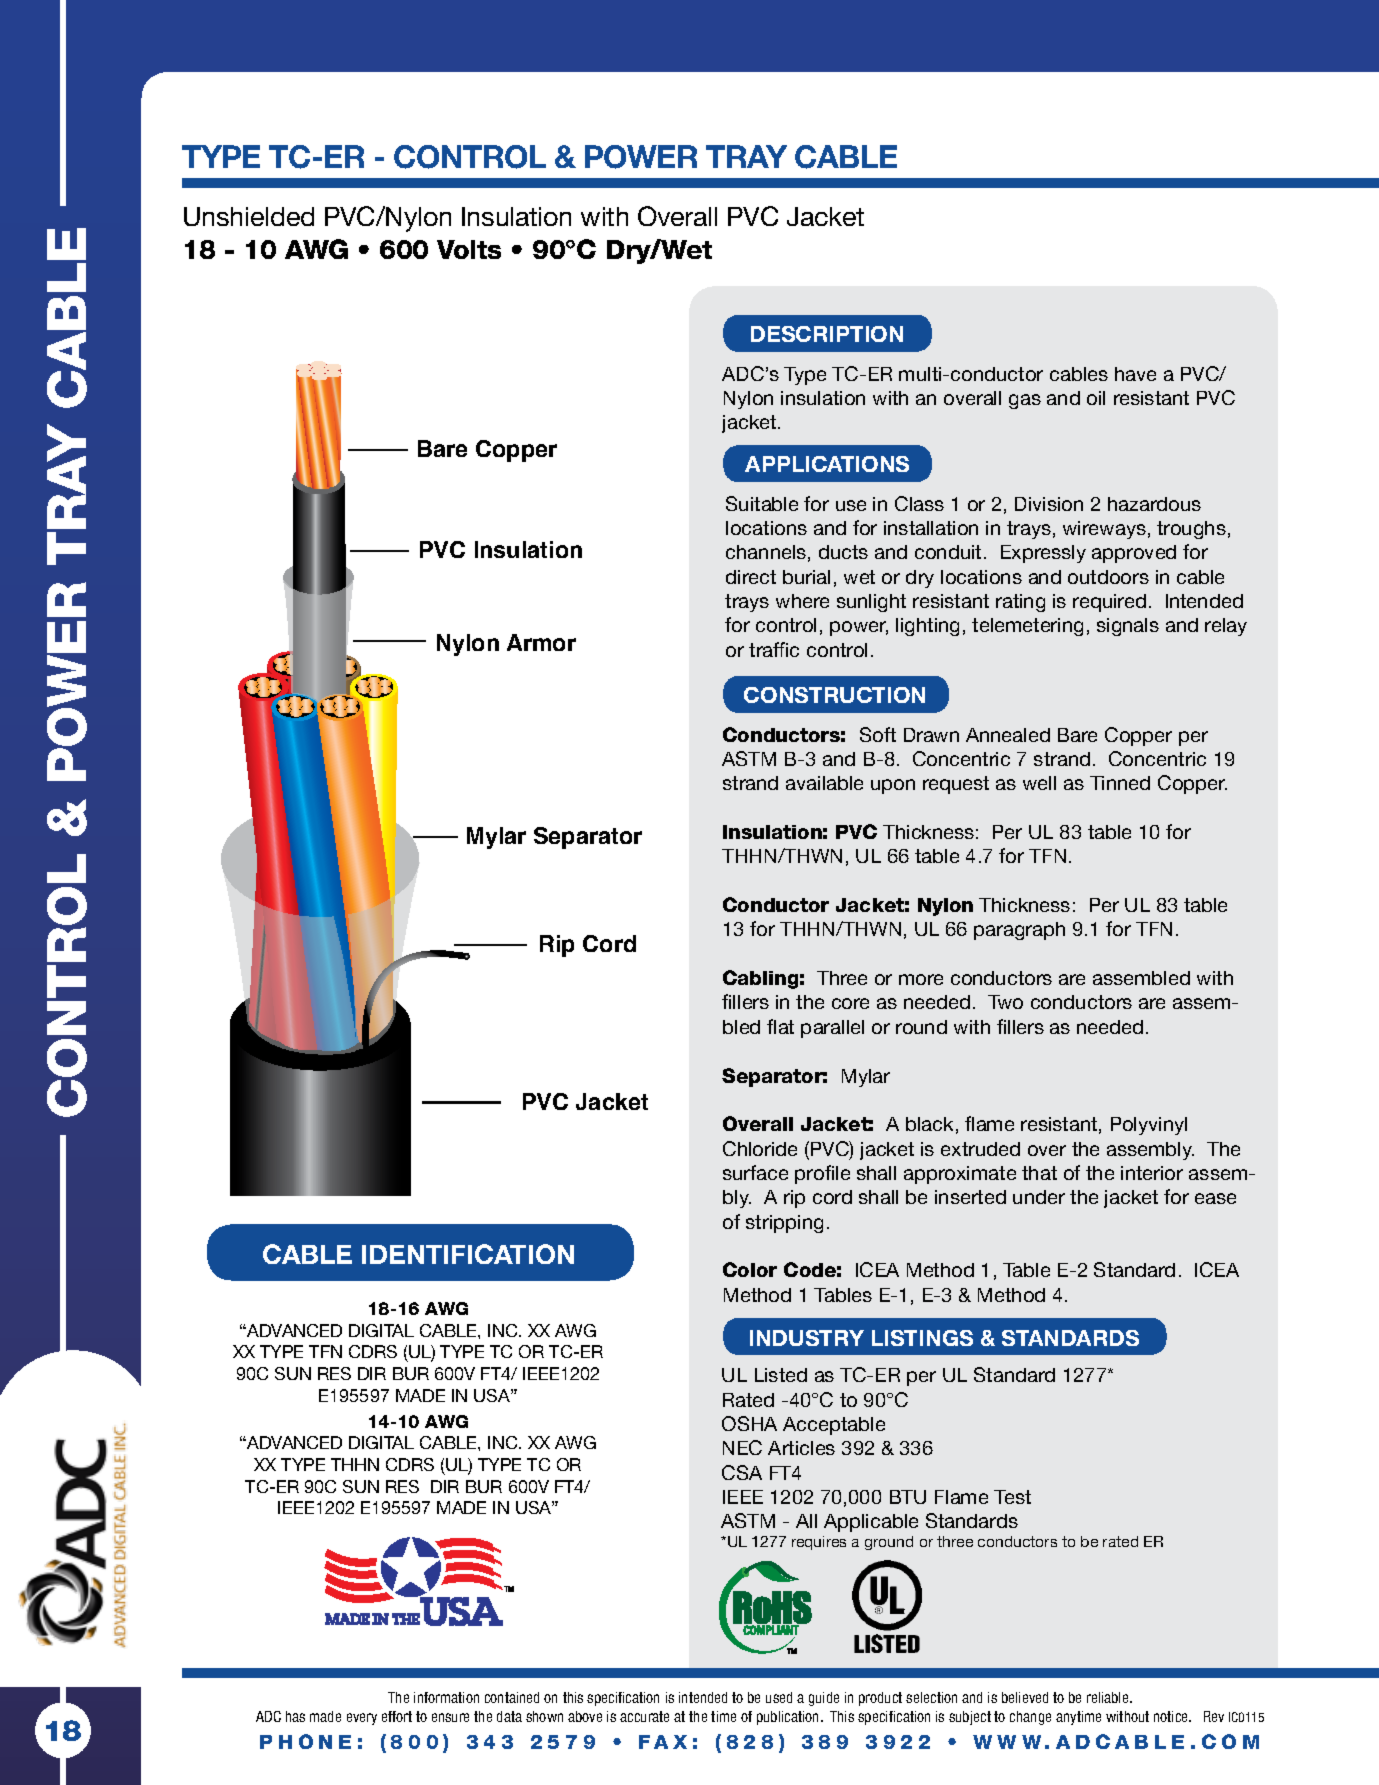 This screenshot has width=1379, height=1785. Describe the element at coordinates (1135, 374) in the screenshot. I see `have` at that location.
